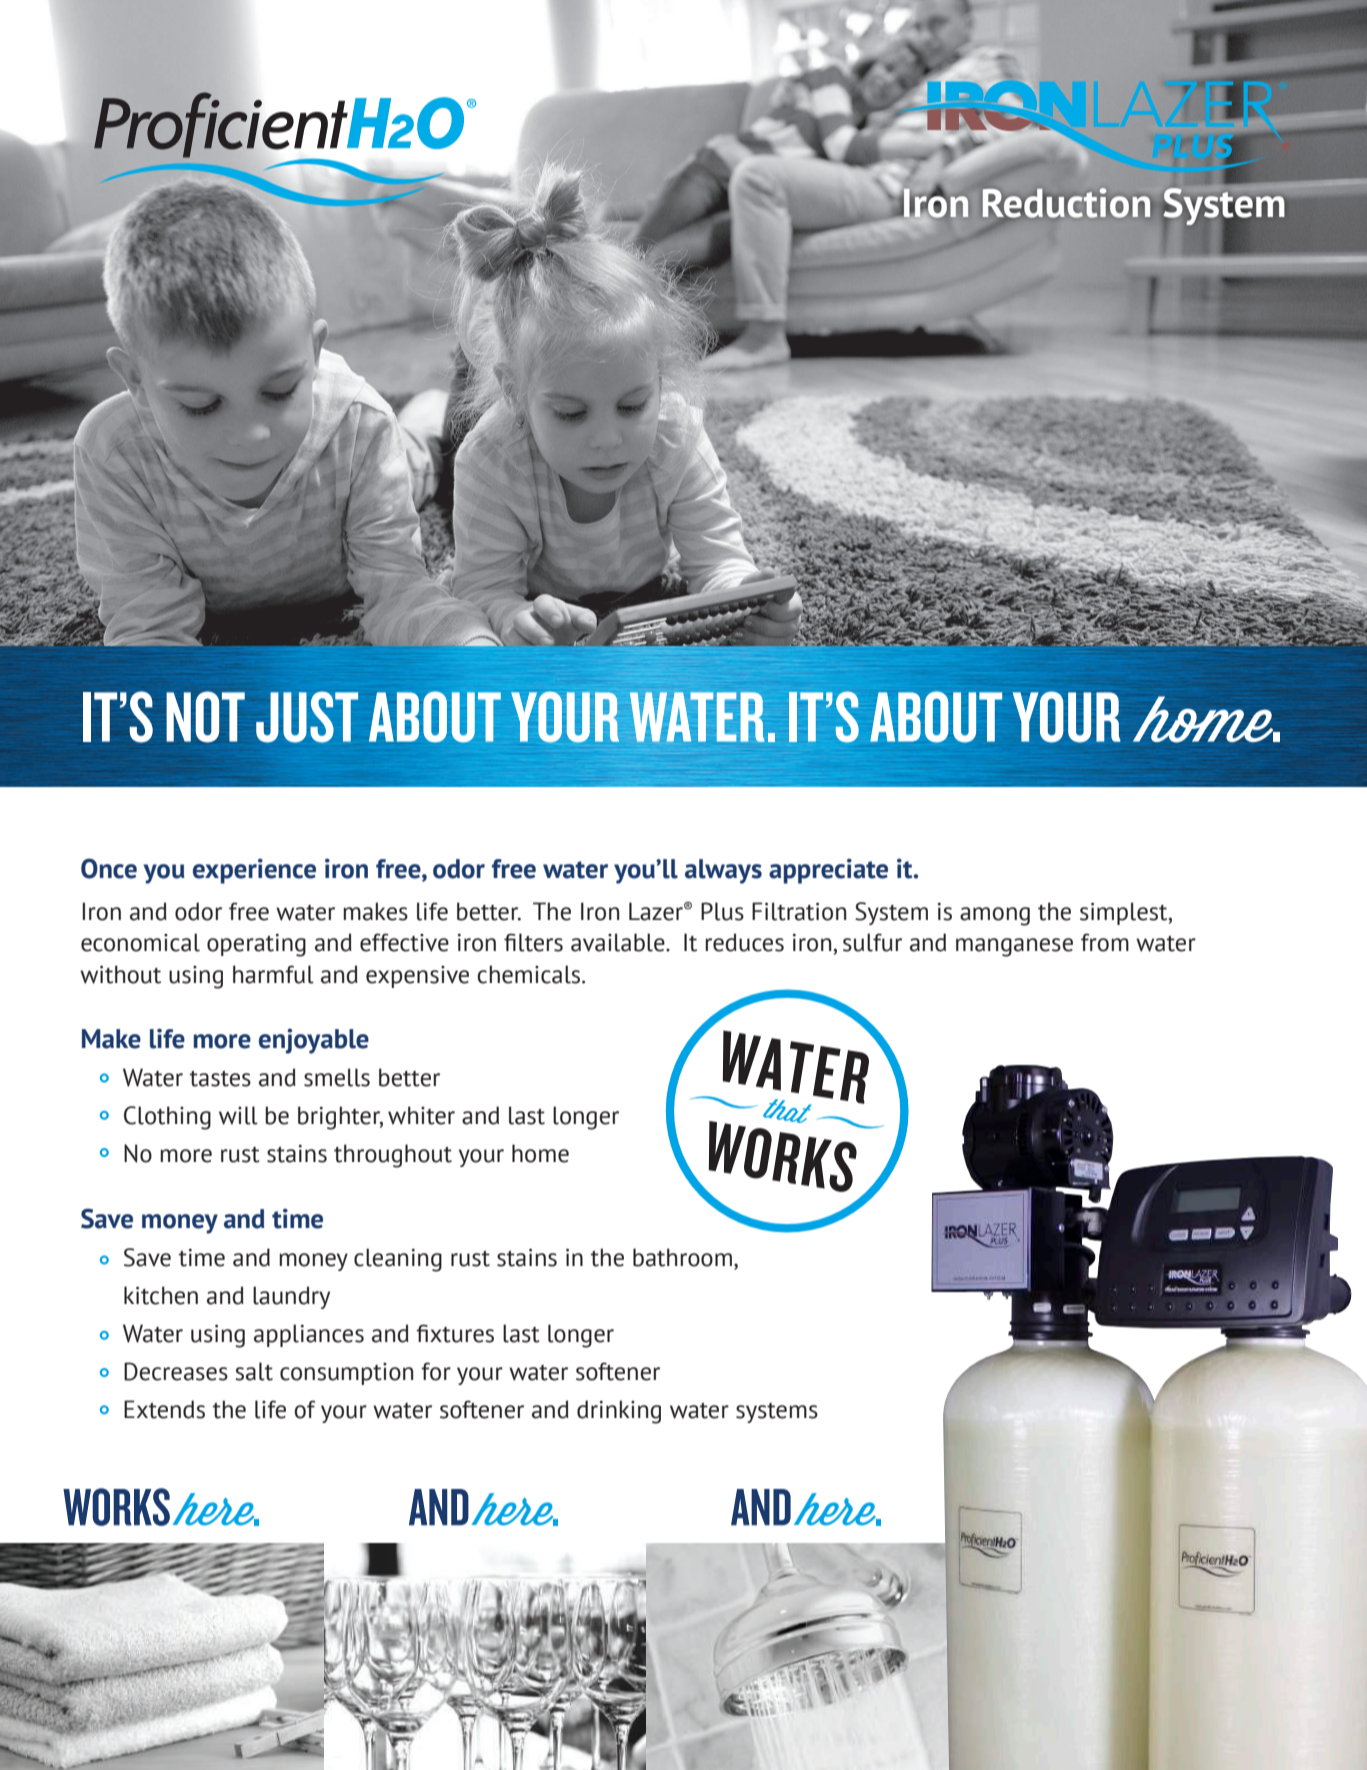 Image resolution: width=1367 pixels, height=1770 pixels. I want to click on always, so click(723, 871).
